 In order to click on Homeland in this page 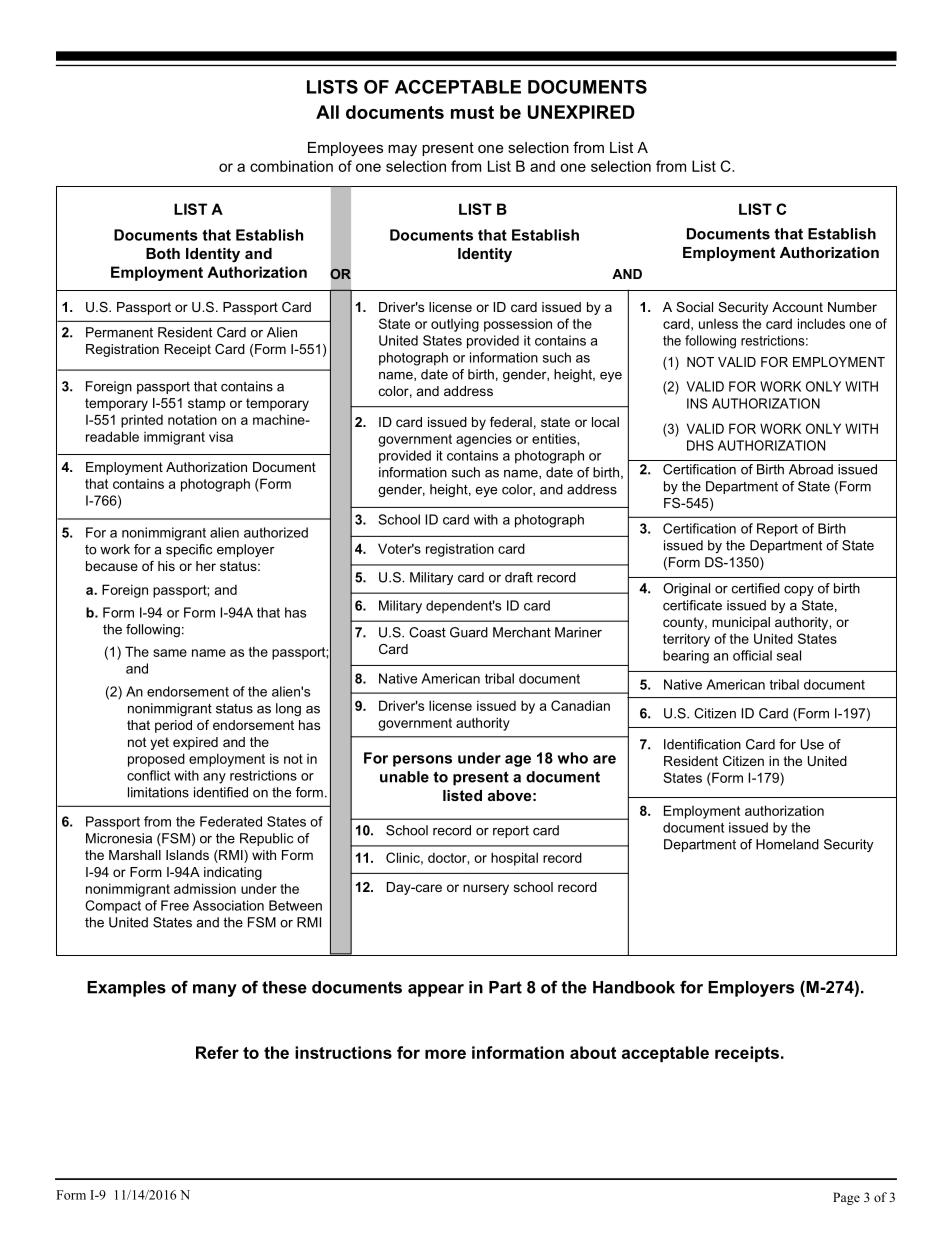, I will do `click(787, 844)`.
